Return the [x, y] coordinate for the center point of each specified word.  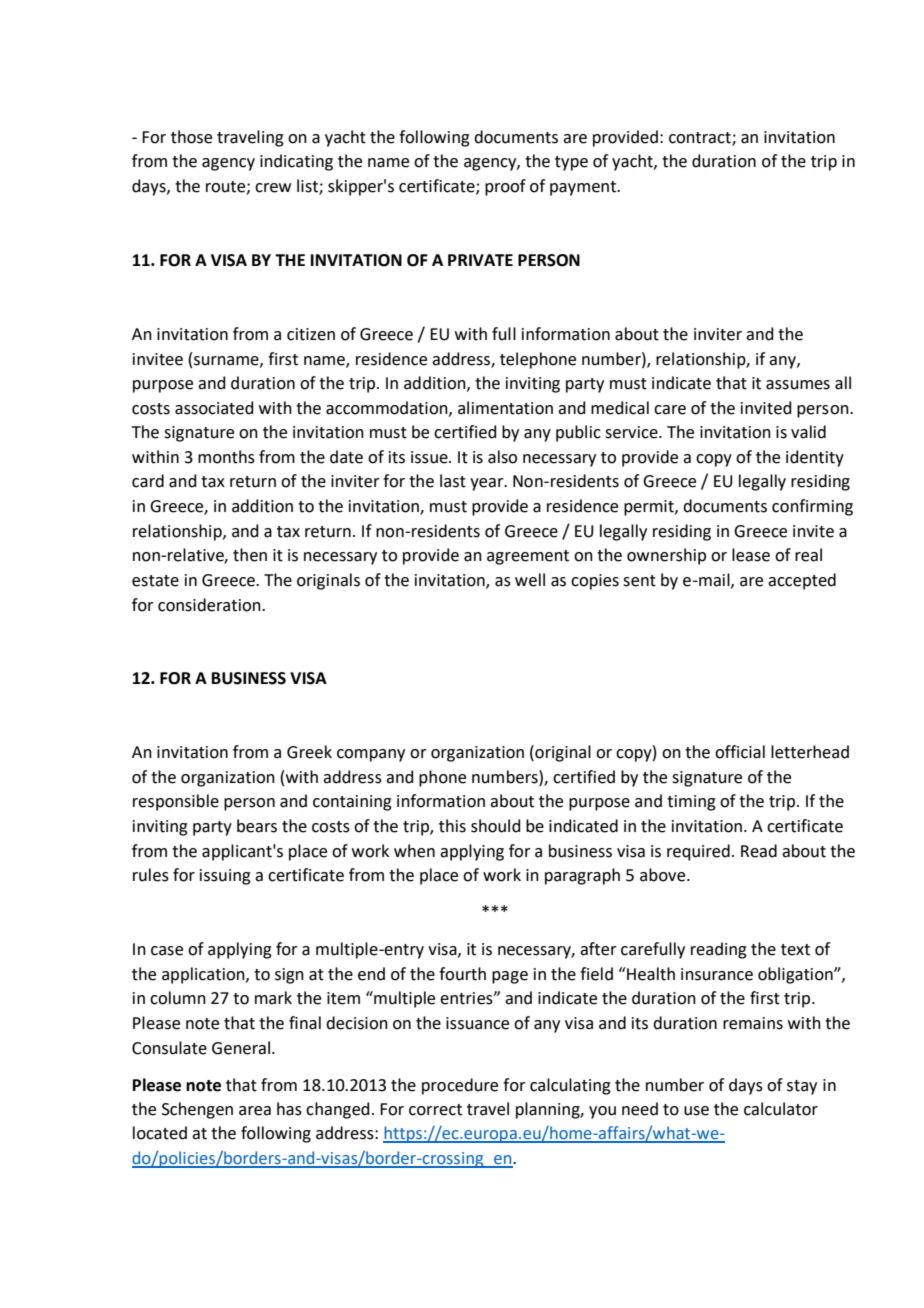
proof [505, 187]
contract [701, 138]
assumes [798, 385]
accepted [802, 581]
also [502, 457]
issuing [225, 877]
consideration [210, 605]
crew [273, 188]
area [255, 1111]
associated [214, 408]
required [698, 852]
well [530, 580]
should [496, 826]
